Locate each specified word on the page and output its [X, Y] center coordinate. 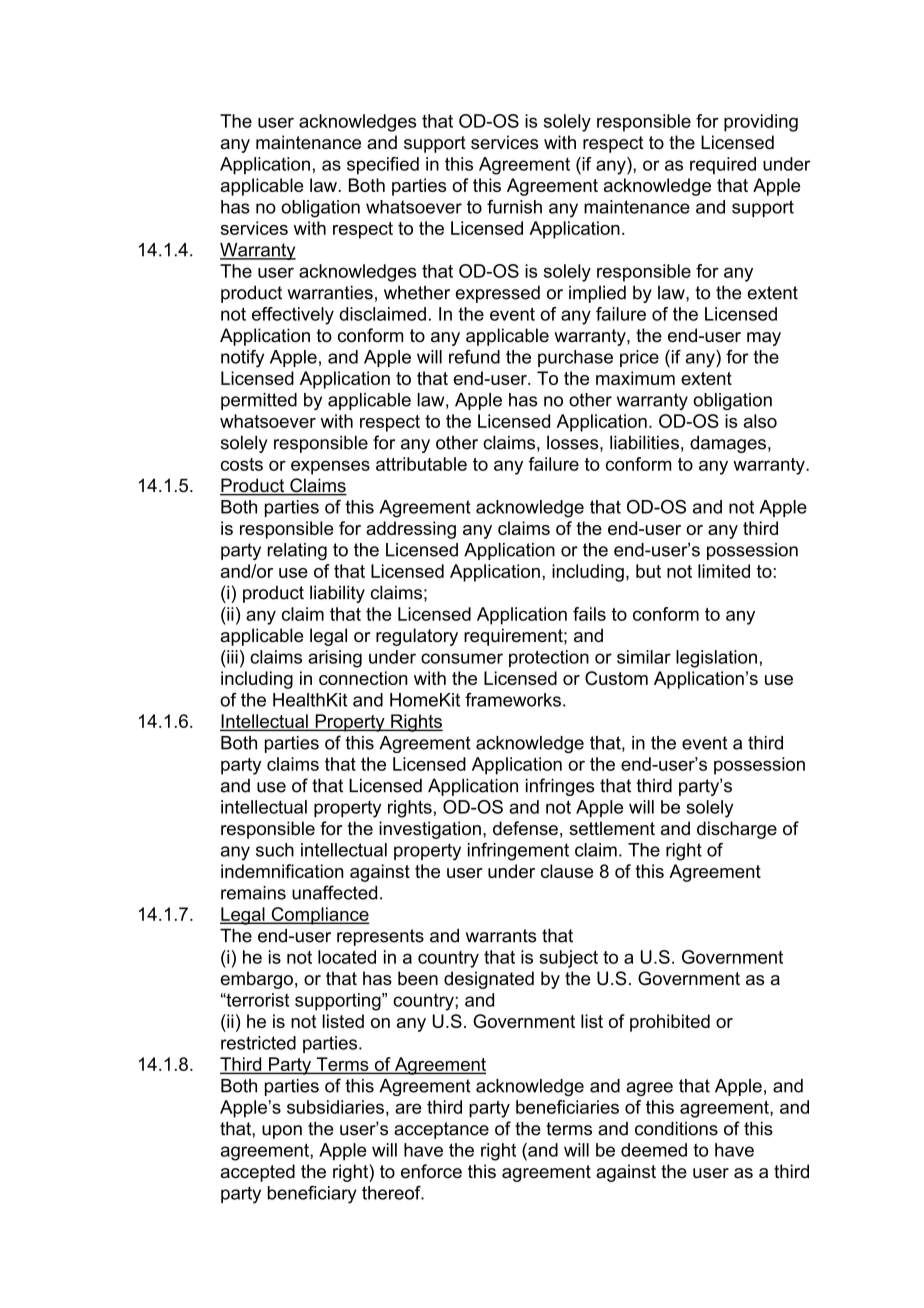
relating [297, 551]
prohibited [670, 1023]
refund [474, 357]
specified [383, 166]
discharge [737, 830]
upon [282, 1132]
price [639, 358]
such [275, 850]
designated [489, 980]
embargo [257, 980]
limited [724, 571]
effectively [293, 316]
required [723, 166]
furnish [514, 207]
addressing [411, 530]
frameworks [513, 700]
